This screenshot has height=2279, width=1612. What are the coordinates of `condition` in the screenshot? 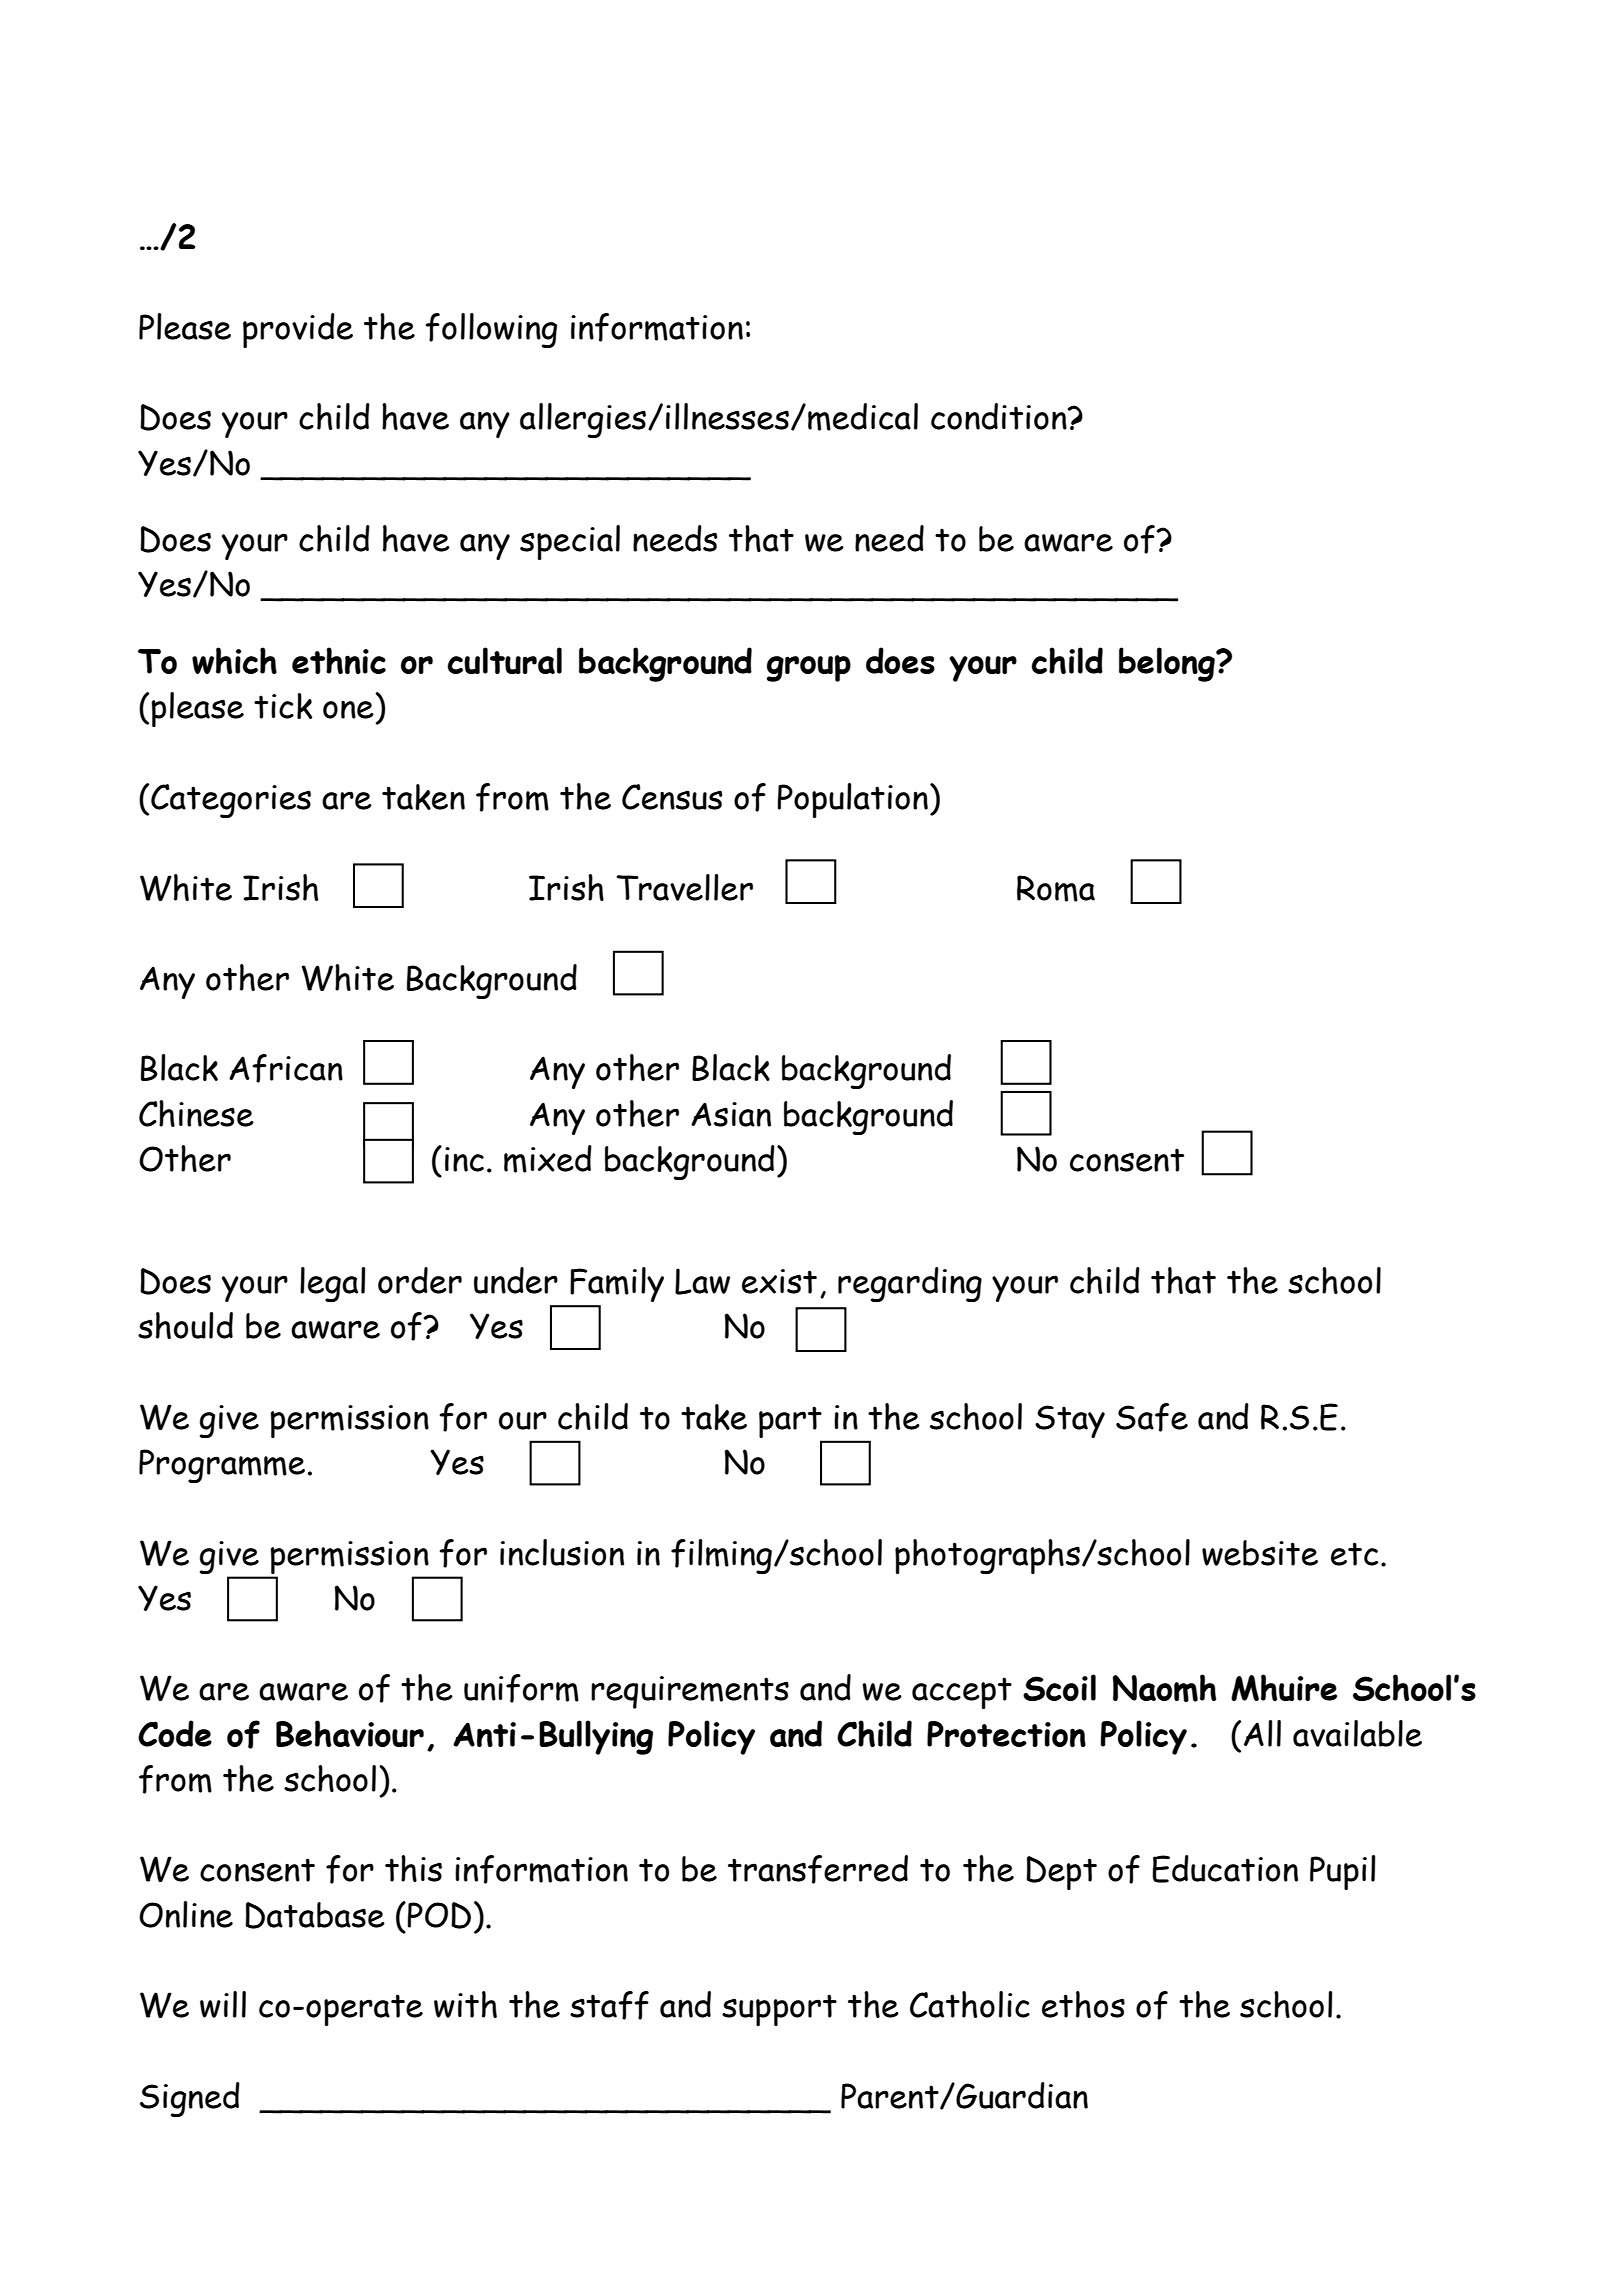 It's located at (1000, 416).
